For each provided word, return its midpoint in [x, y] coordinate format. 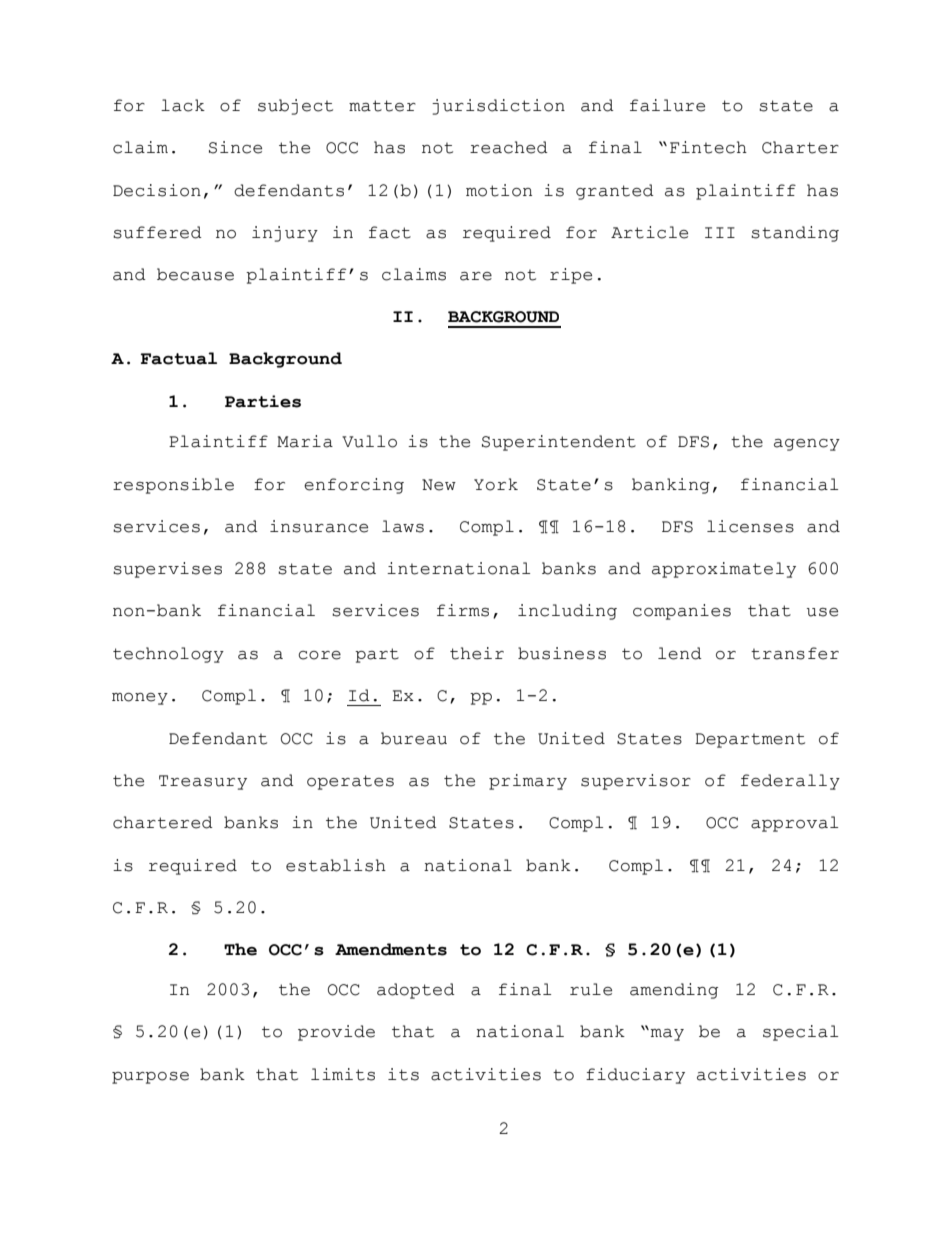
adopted [416, 991]
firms [463, 610]
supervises [167, 570]
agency [807, 445]
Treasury [203, 782]
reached [509, 147]
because [195, 274]
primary [528, 782]
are [476, 276]
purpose [150, 1078]
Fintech [708, 147]
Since [235, 147]
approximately [724, 570]
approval [794, 824]
